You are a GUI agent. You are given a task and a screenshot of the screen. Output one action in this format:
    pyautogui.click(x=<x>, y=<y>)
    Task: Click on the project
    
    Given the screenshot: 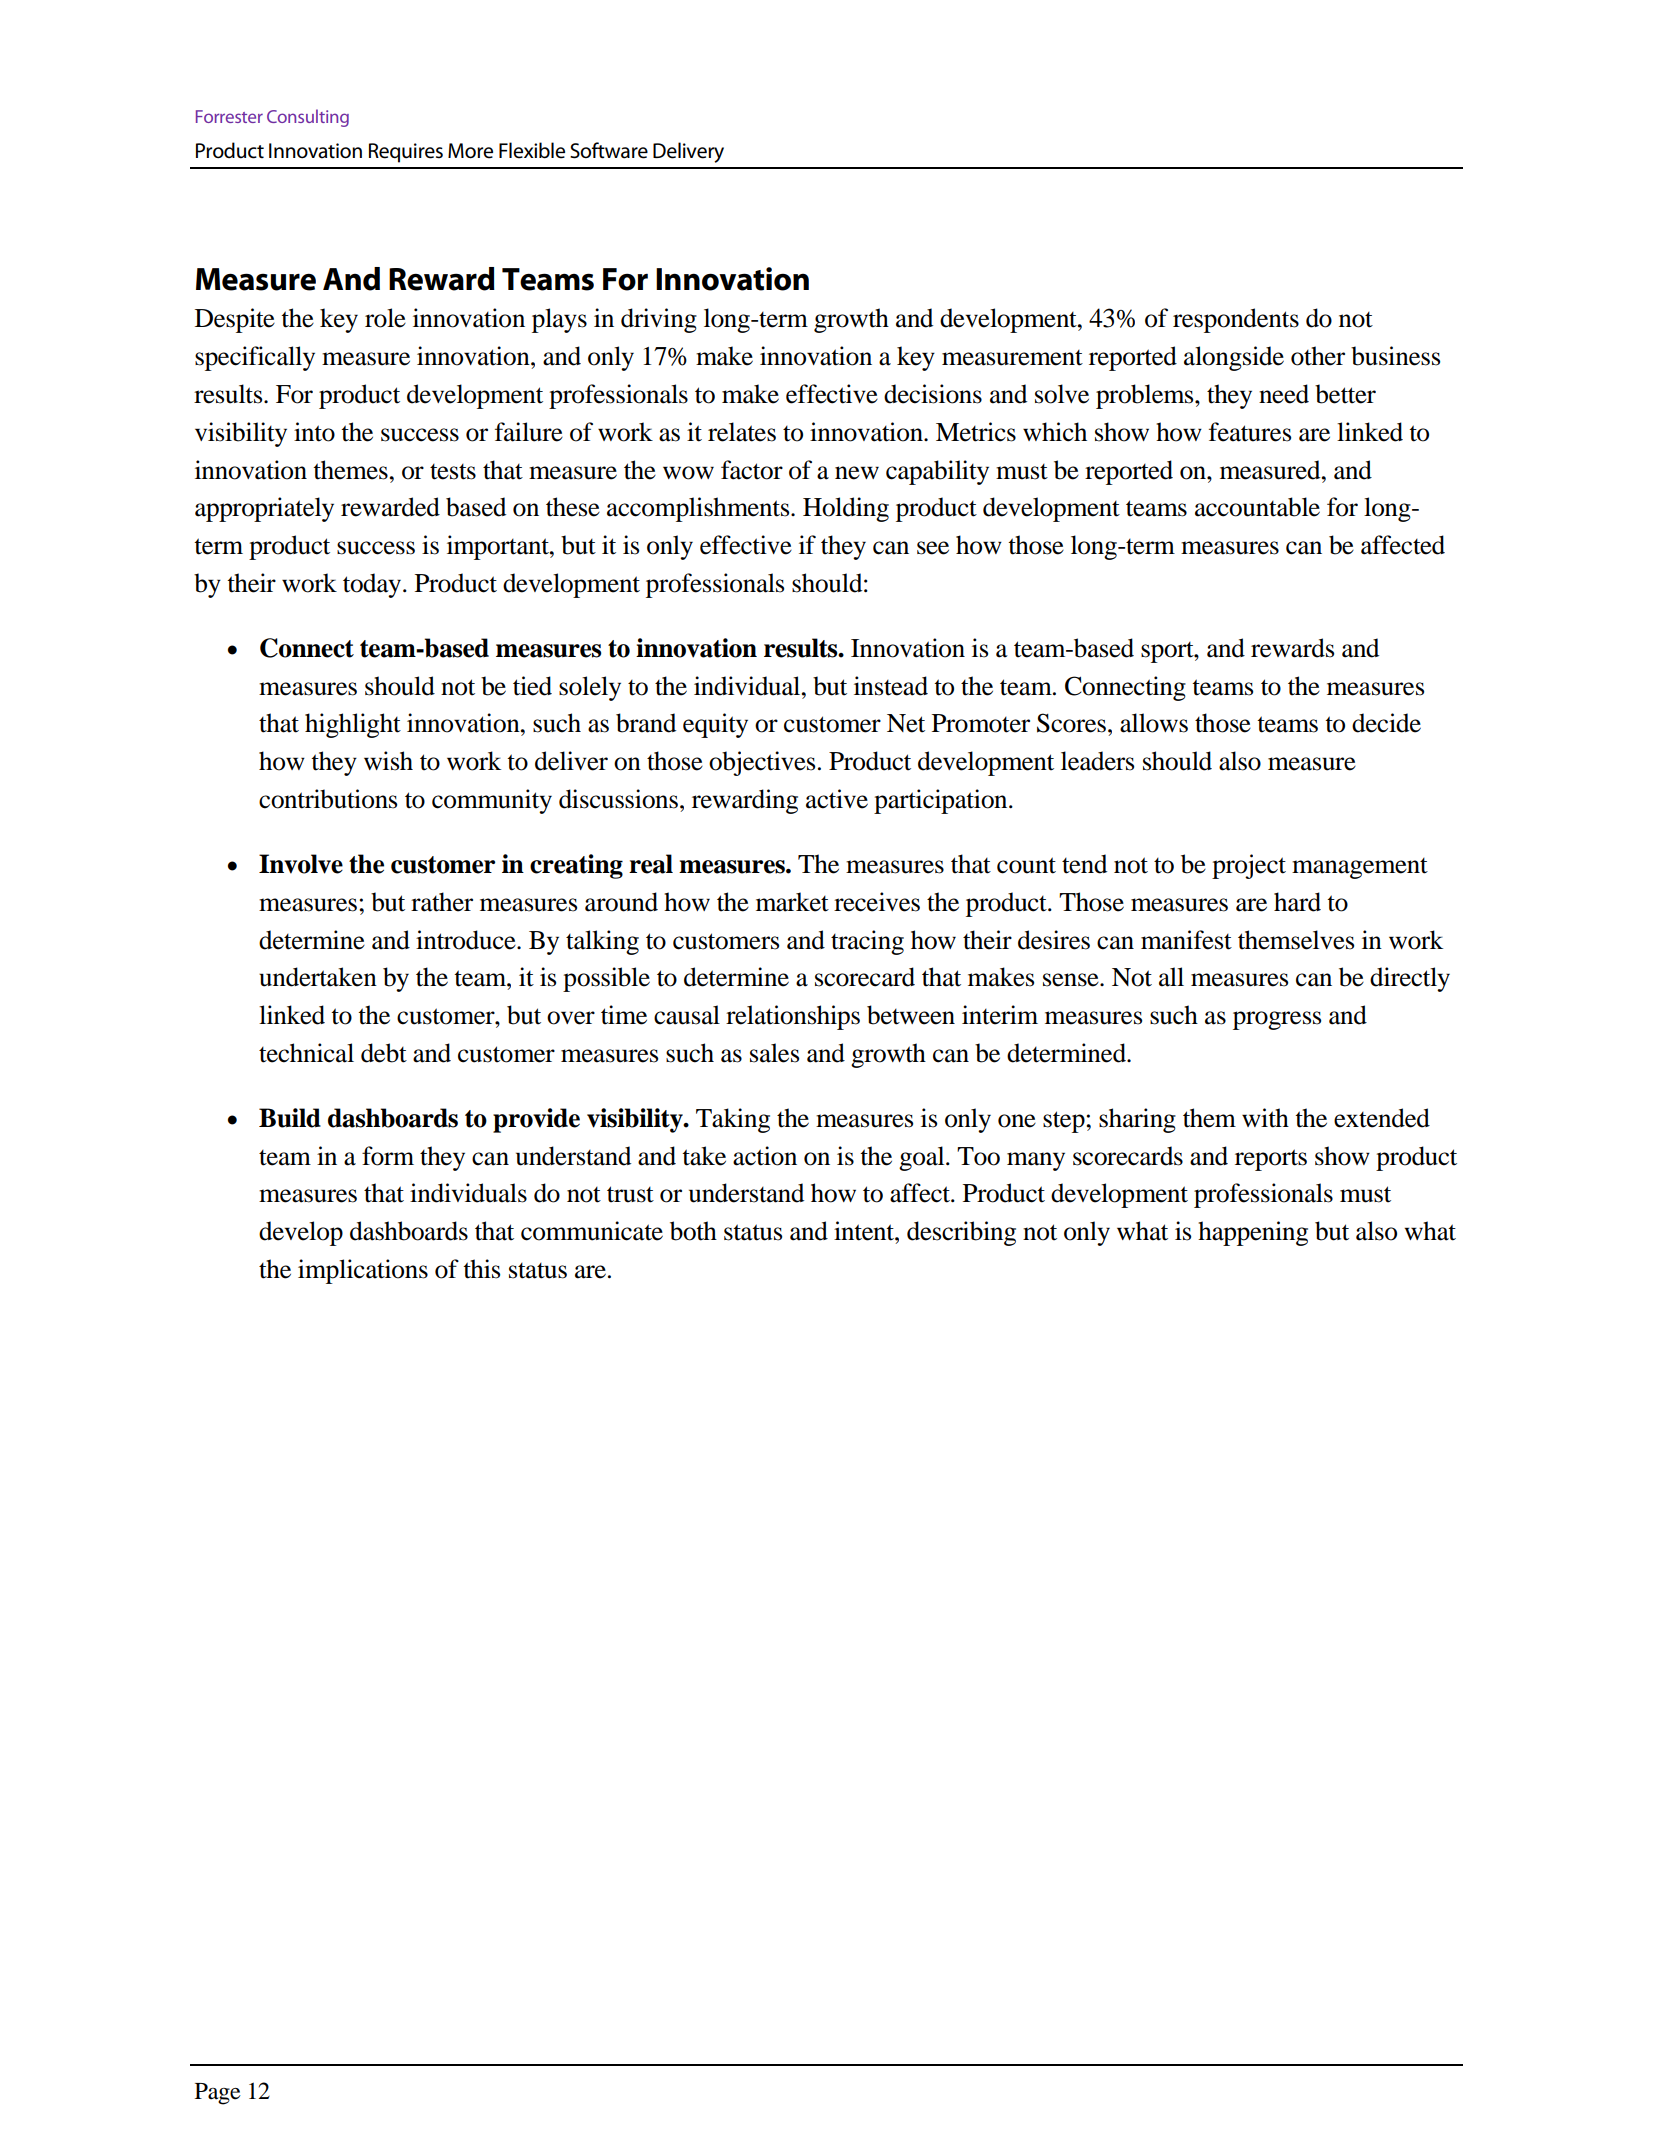 What is the action you would take?
    pyautogui.click(x=1249, y=866)
